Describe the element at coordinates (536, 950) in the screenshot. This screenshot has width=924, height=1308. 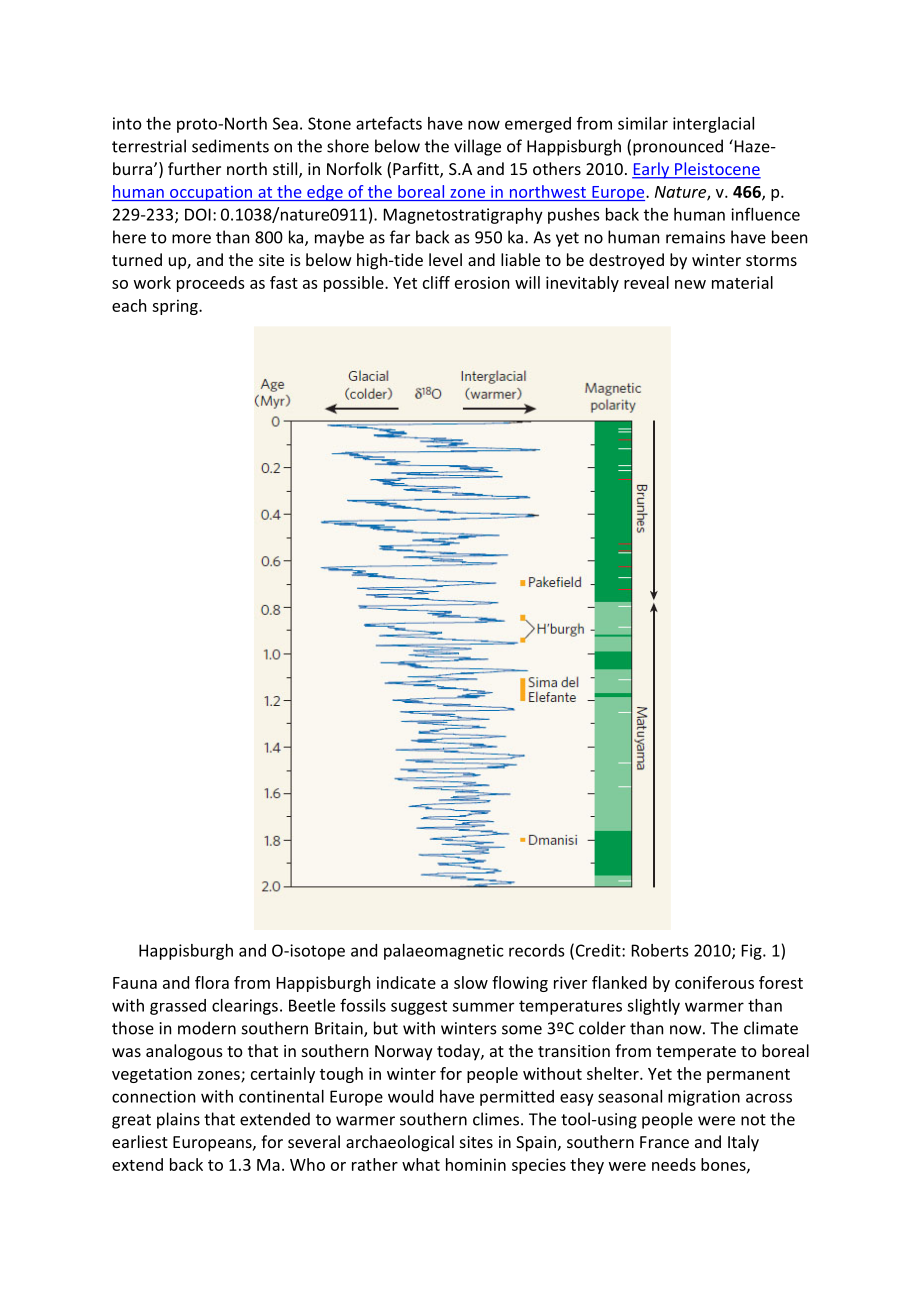
I see `records` at that location.
